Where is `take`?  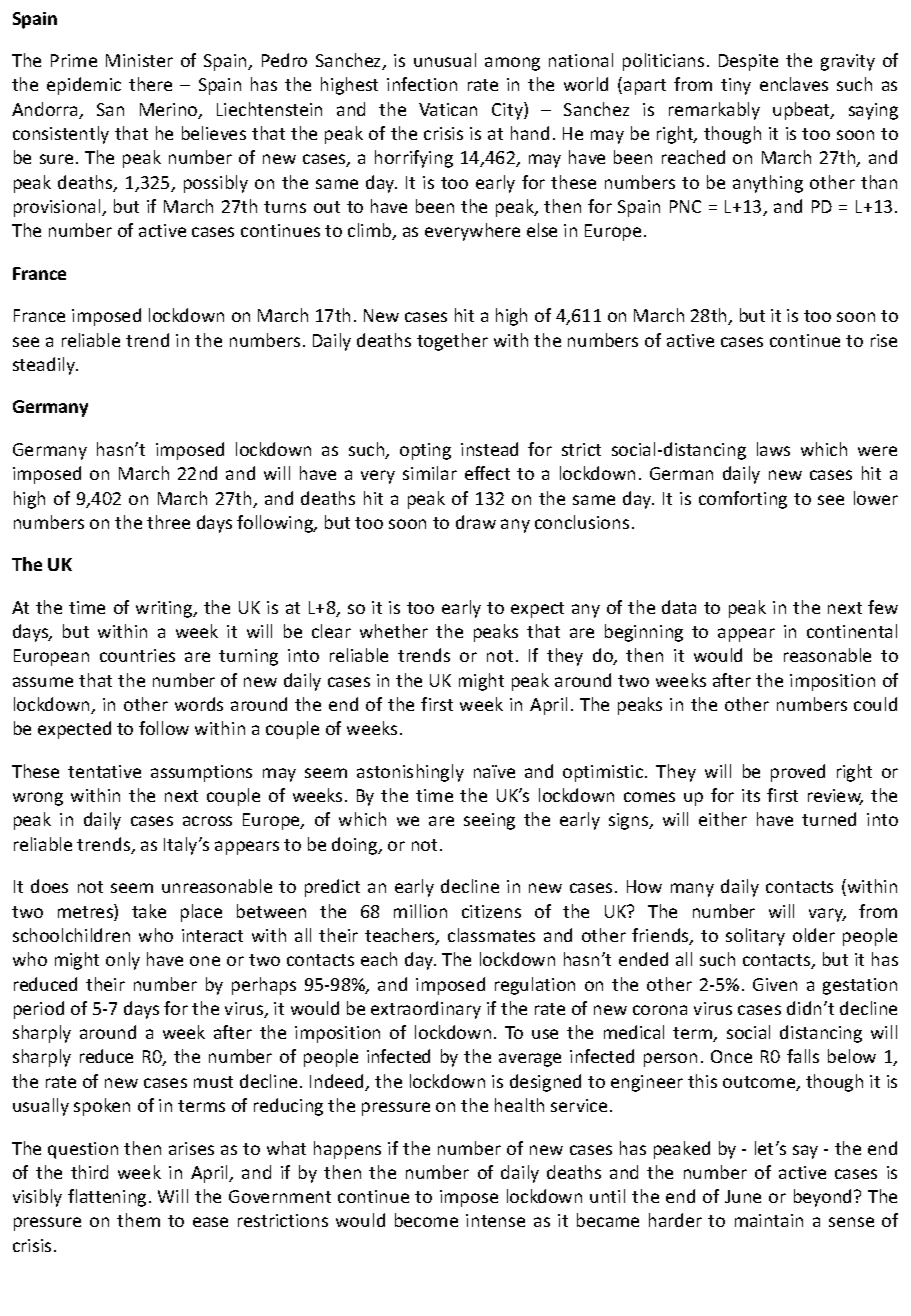
take is located at coordinates (149, 911).
